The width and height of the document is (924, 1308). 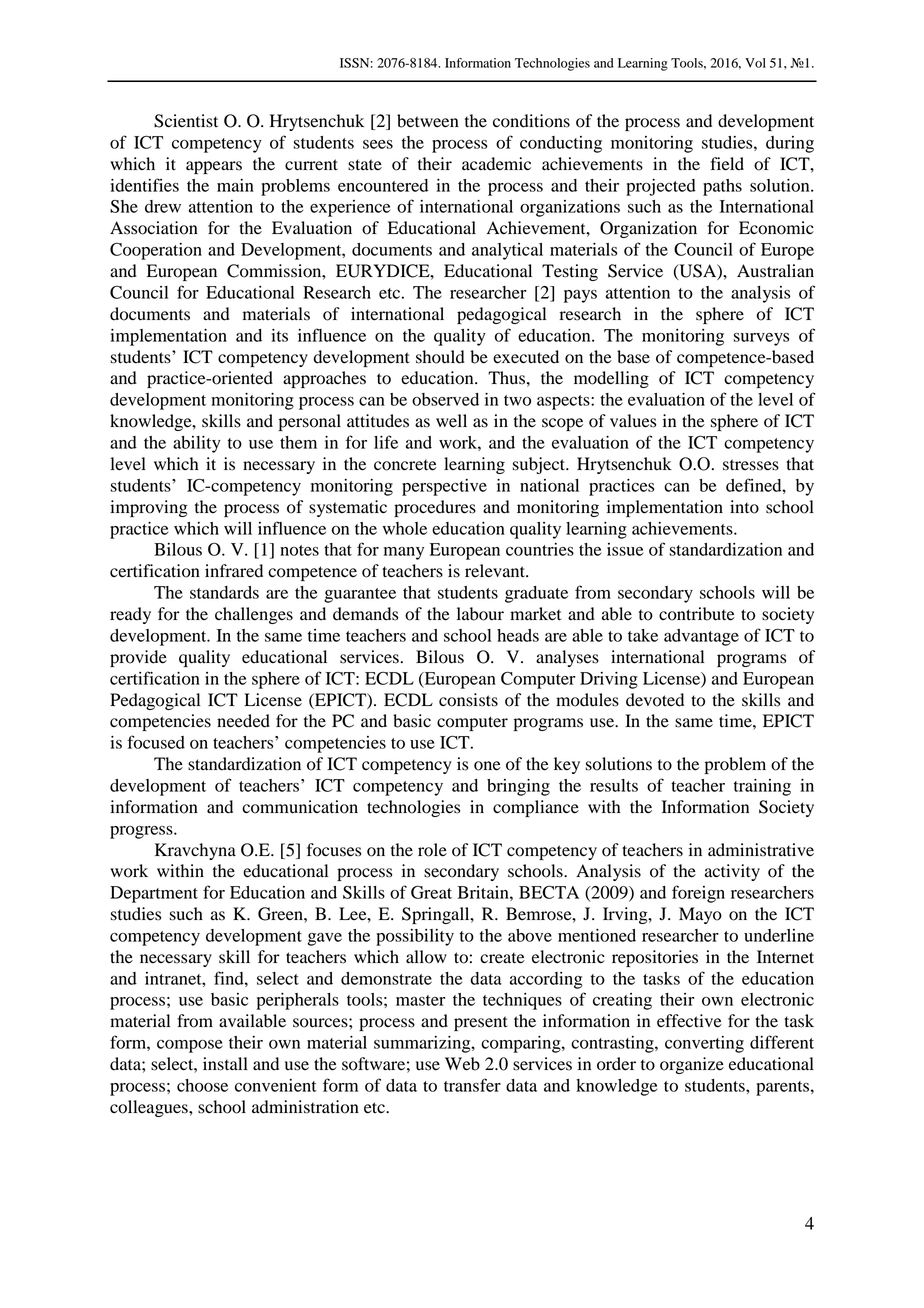 I want to click on role, so click(x=432, y=850).
